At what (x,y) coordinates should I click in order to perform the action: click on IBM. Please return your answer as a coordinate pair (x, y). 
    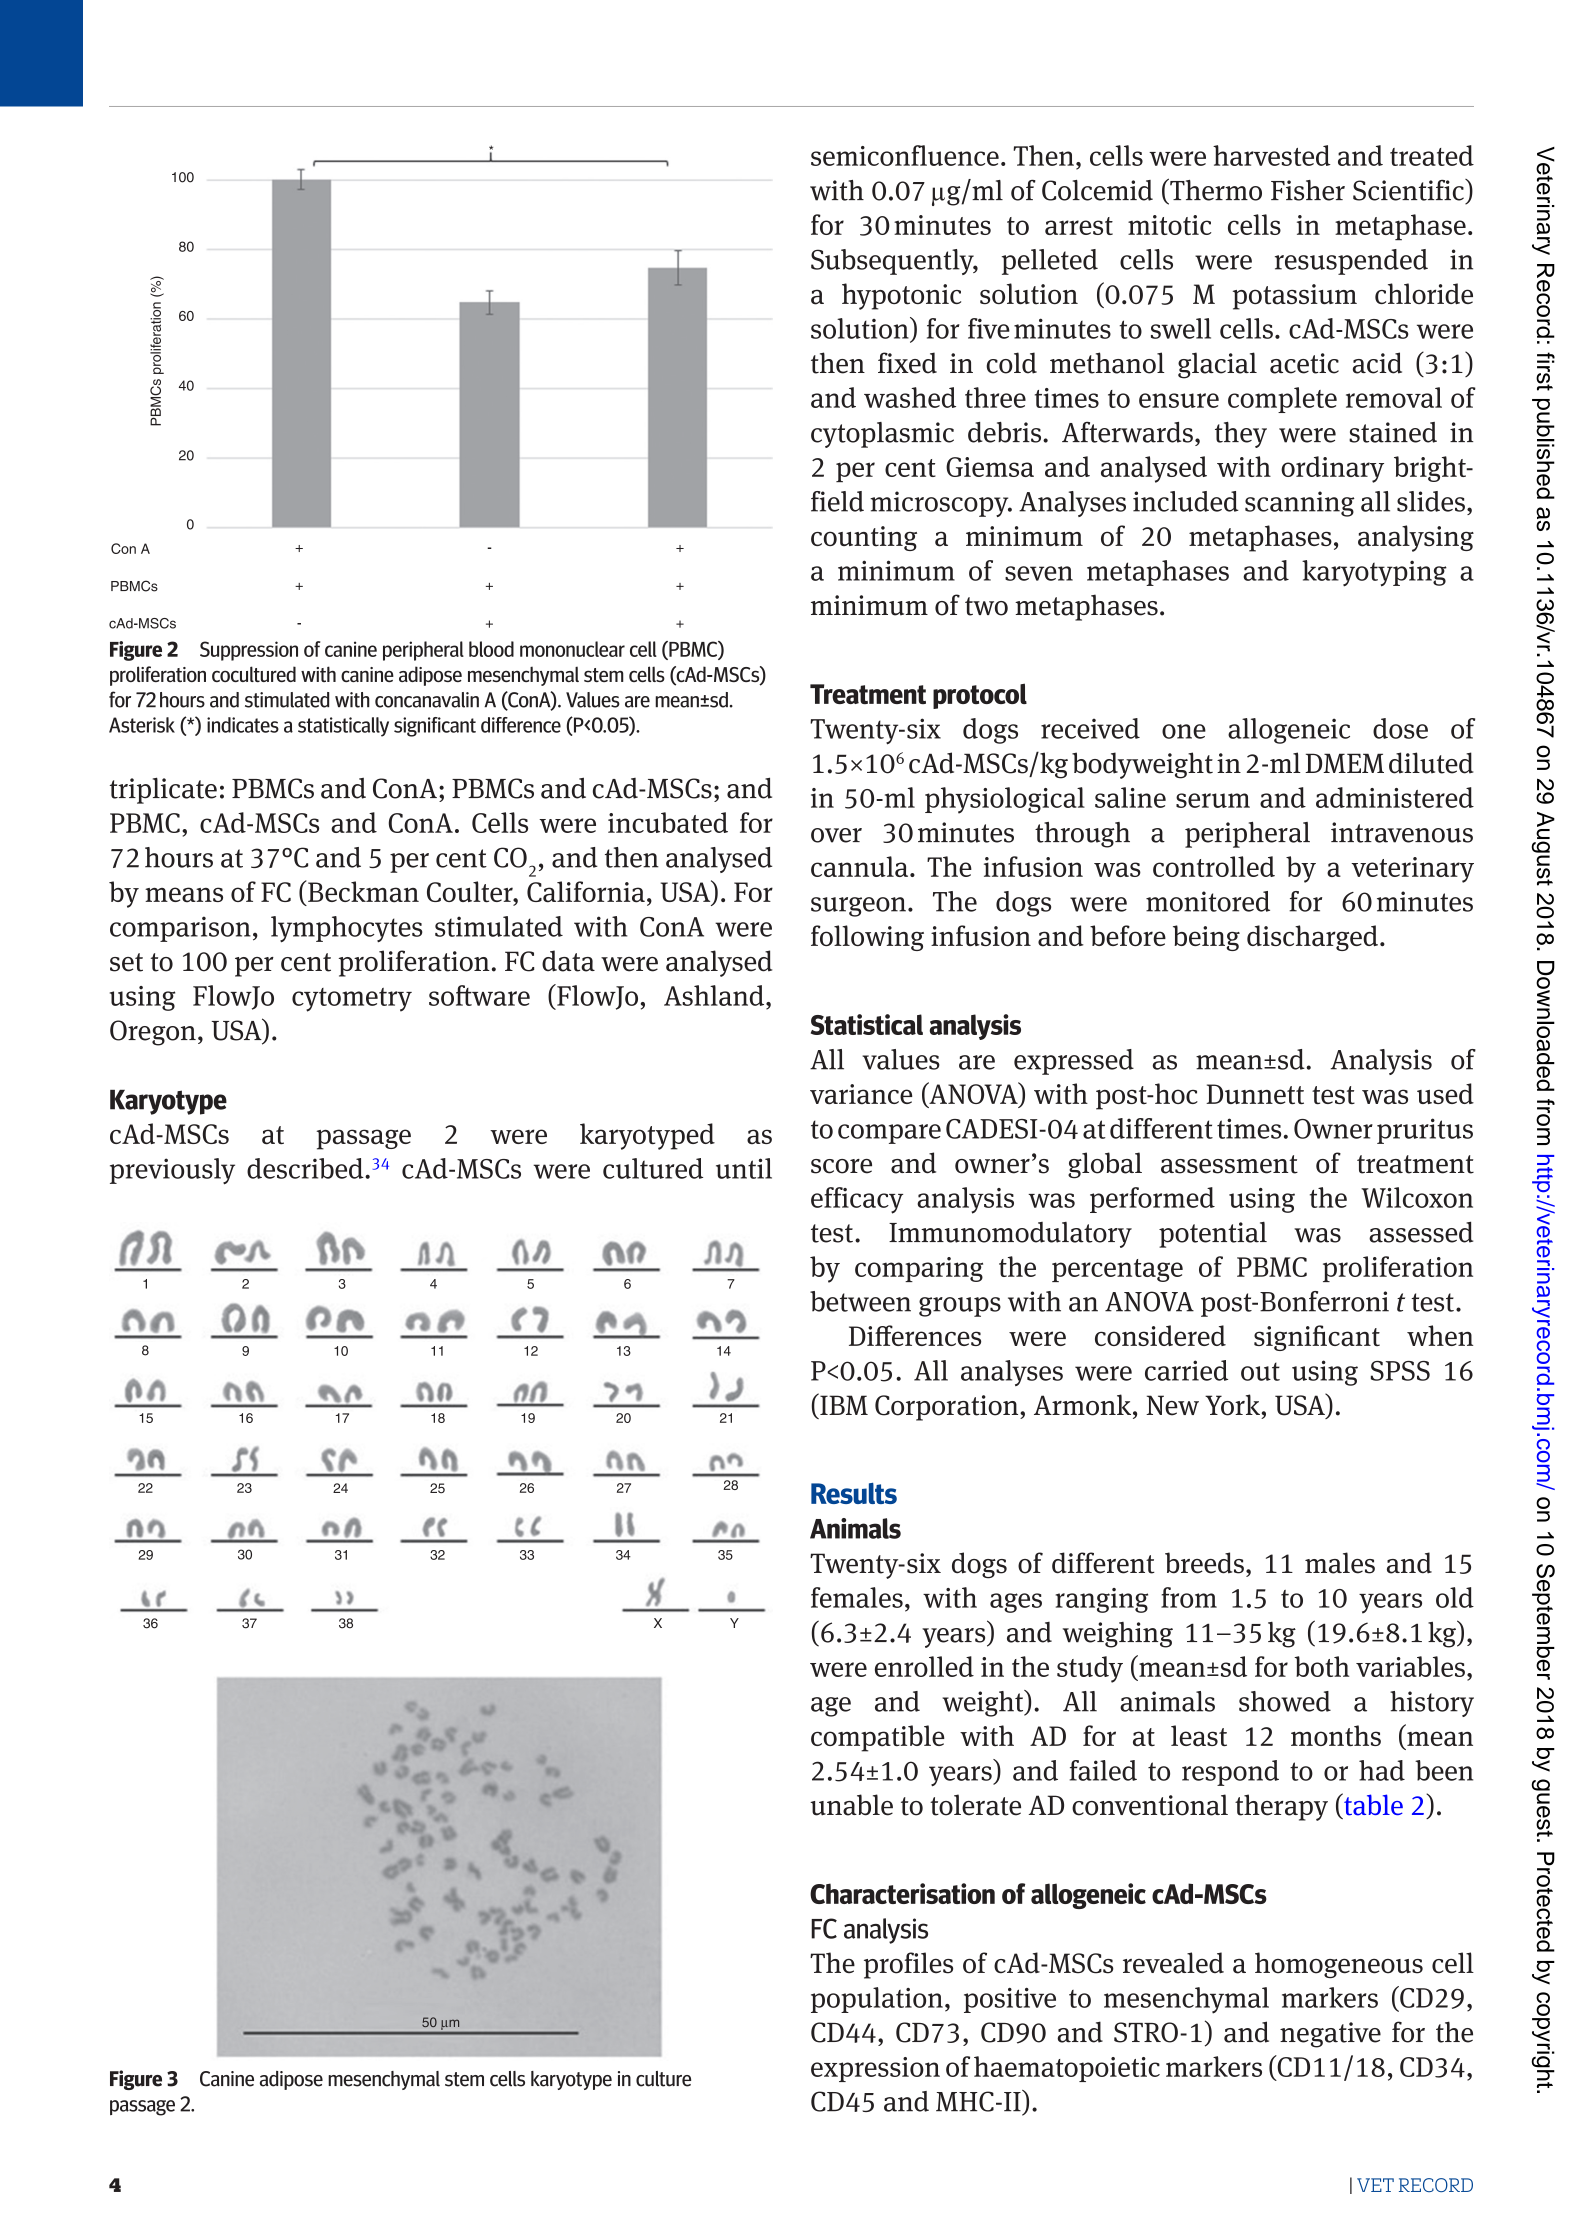
    Looking at the image, I should click on (843, 1404).
